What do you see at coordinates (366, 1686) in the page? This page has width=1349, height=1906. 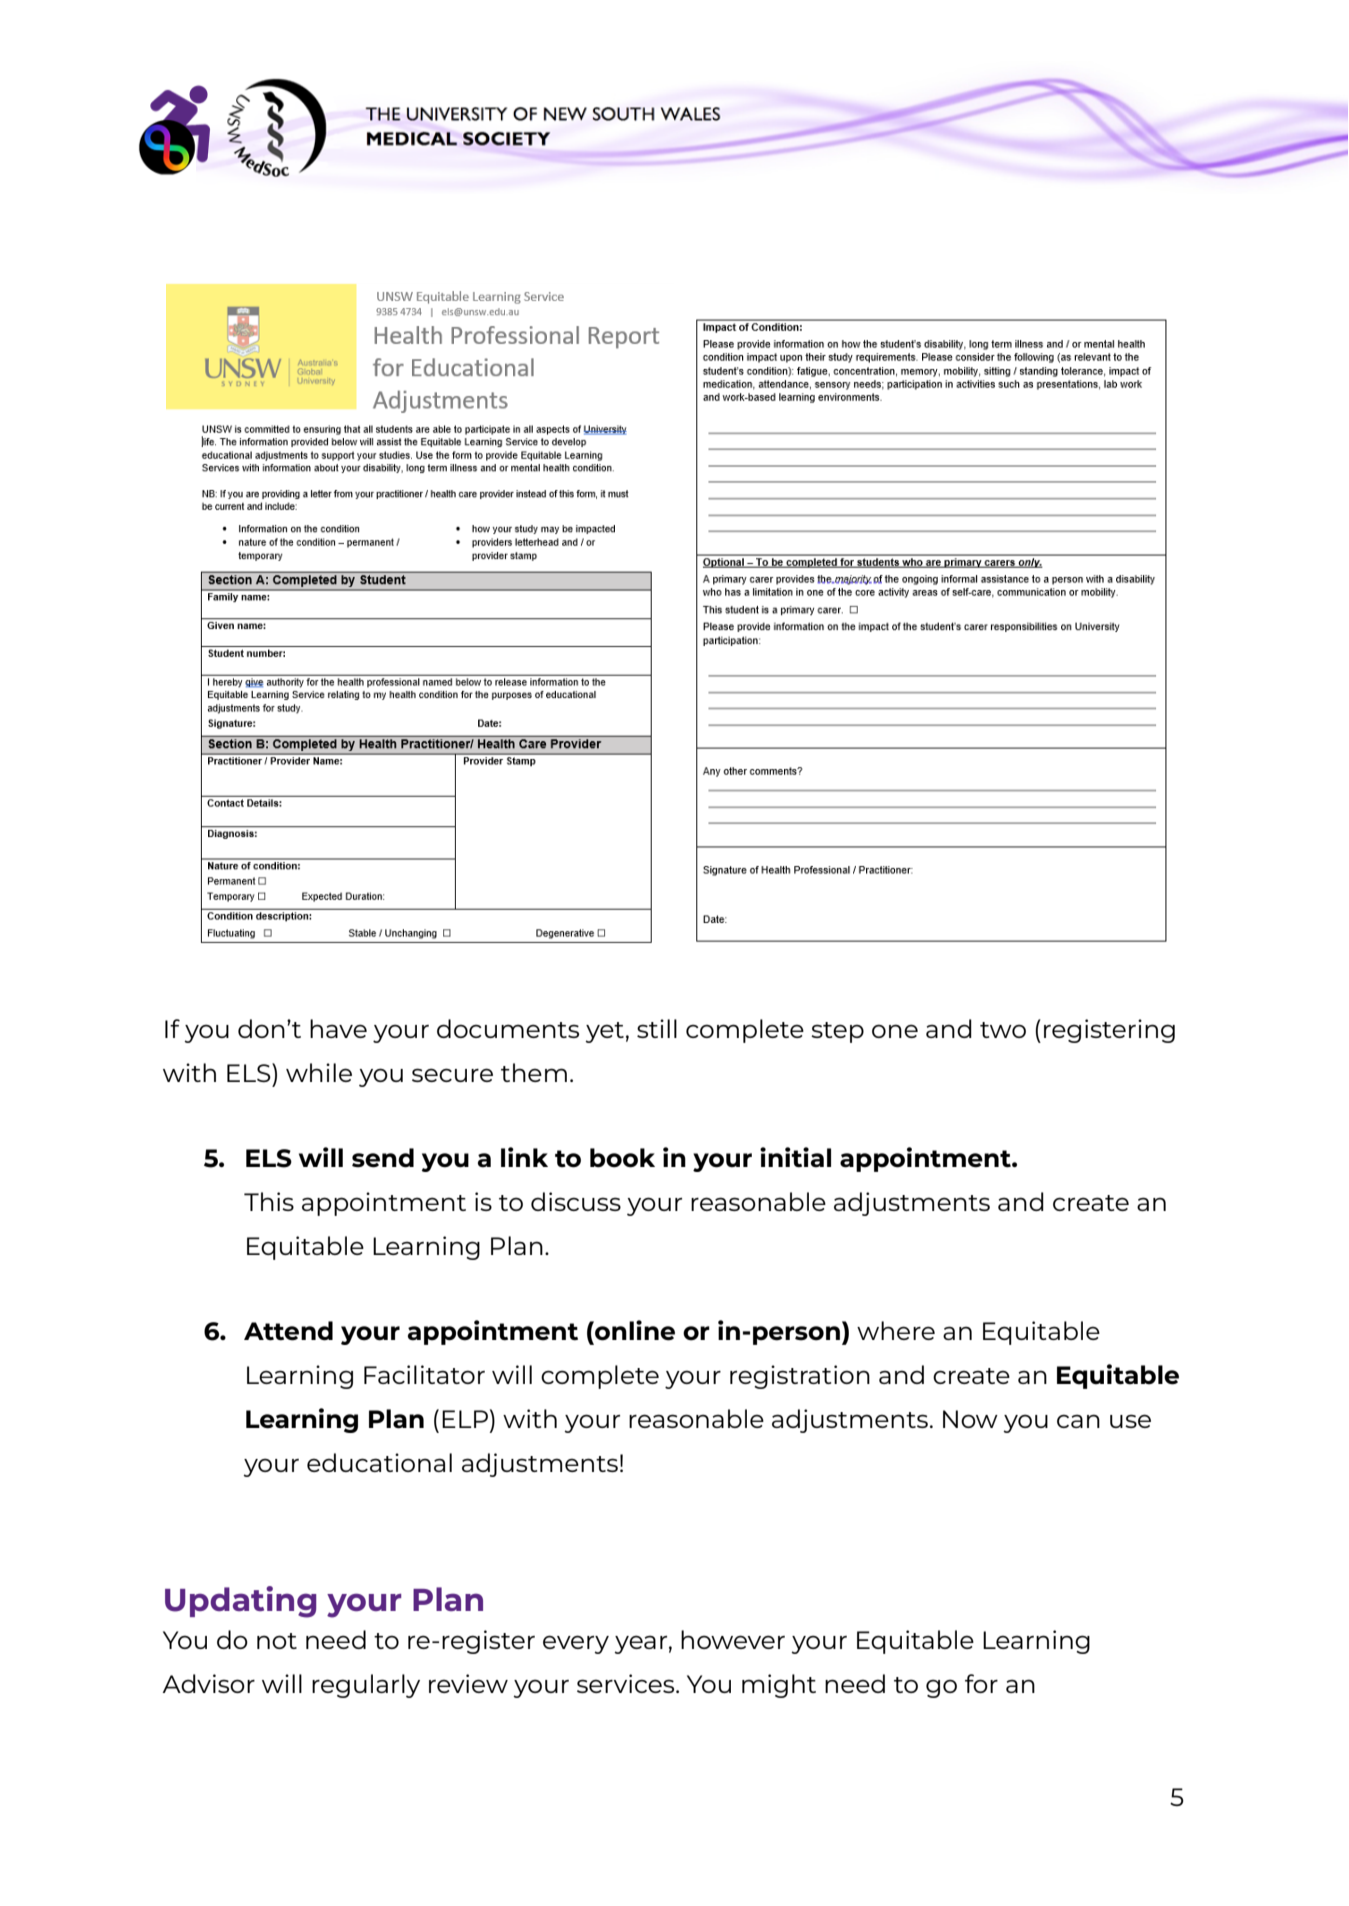 I see `regularly` at bounding box center [366, 1686].
